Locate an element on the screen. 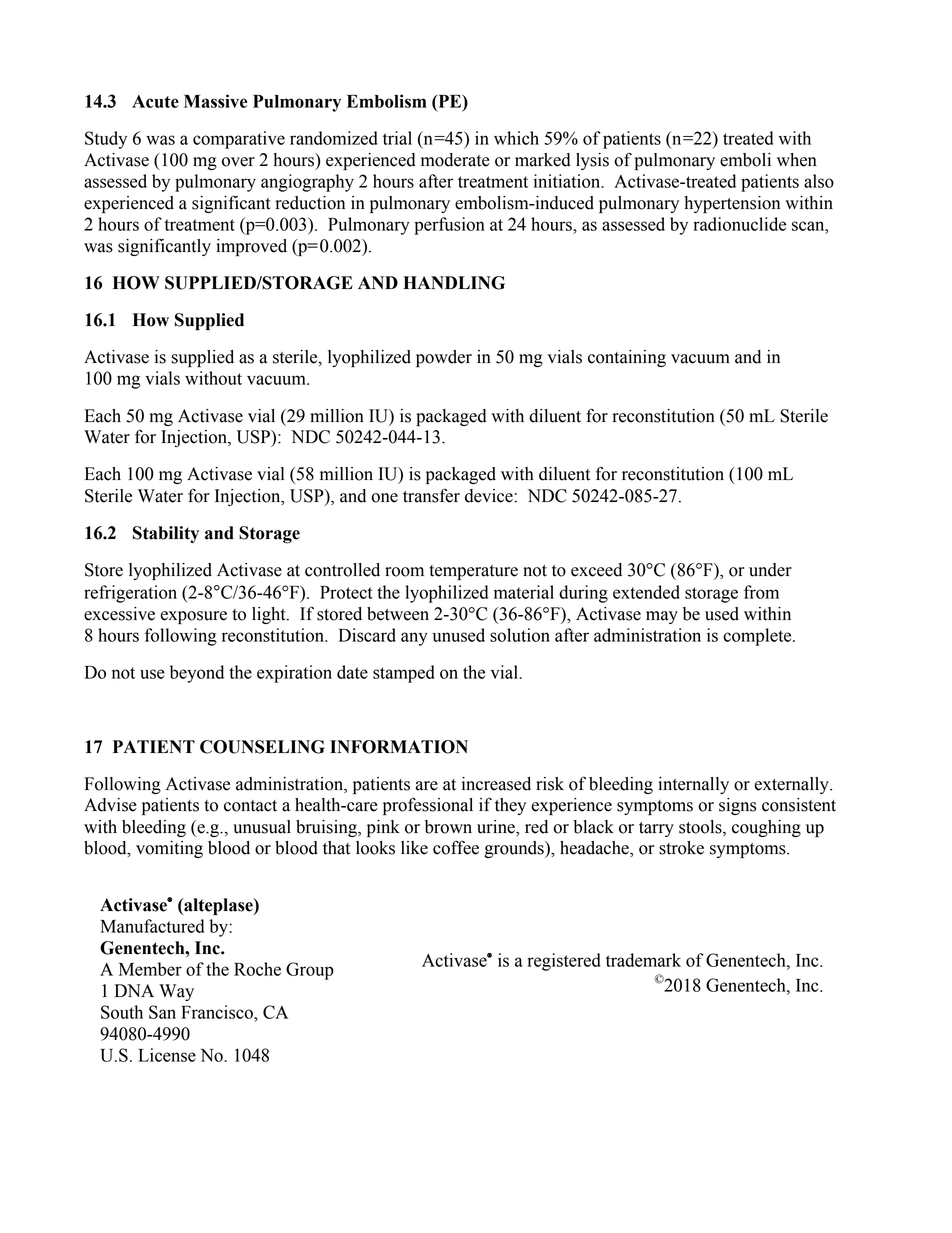 The height and width of the screenshot is (1233, 952). Francisco is located at coordinates (218, 1012).
